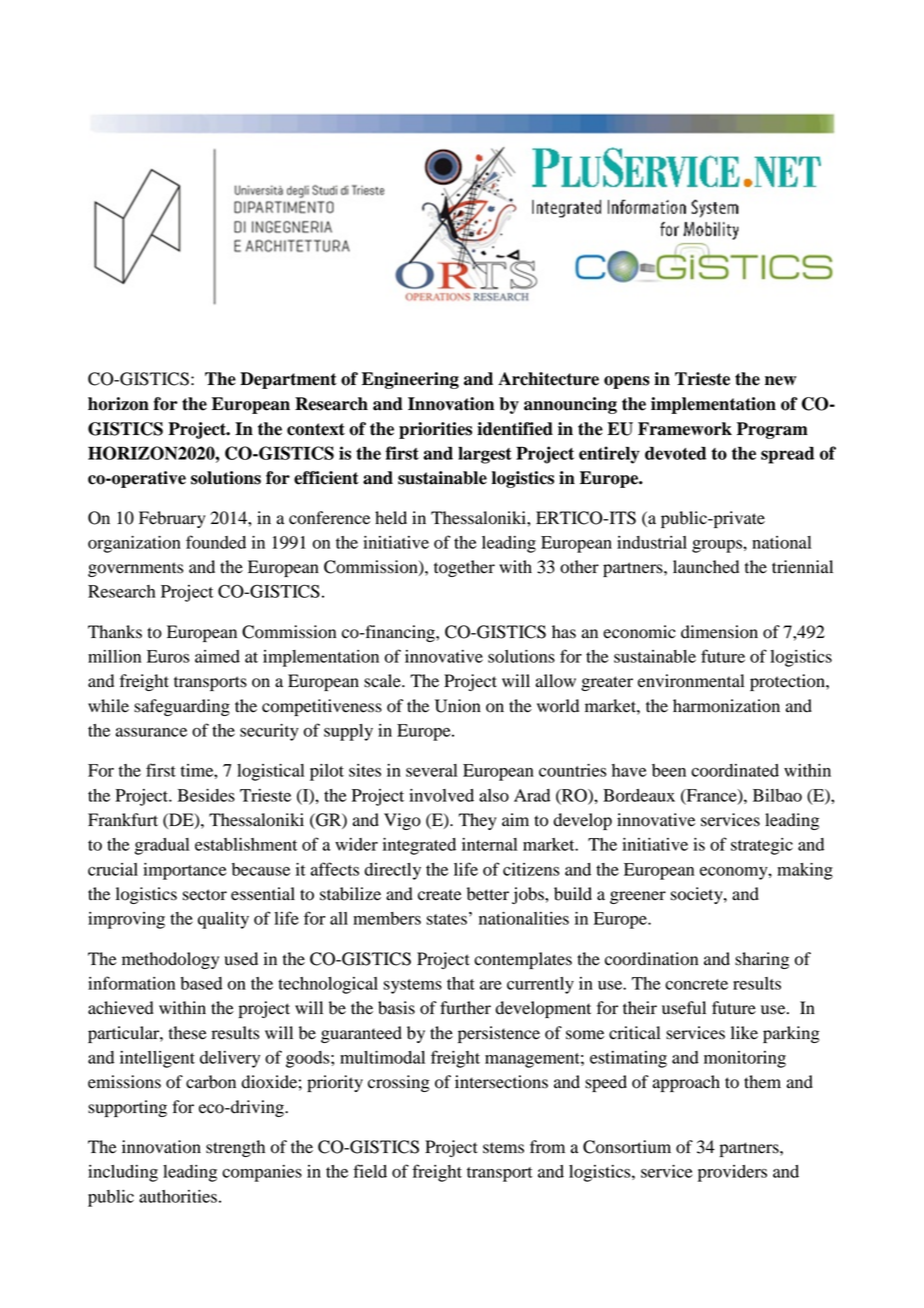 This screenshot has height=1308, width=924. Describe the element at coordinates (206, 795) in the screenshot. I see `Besides` at that location.
